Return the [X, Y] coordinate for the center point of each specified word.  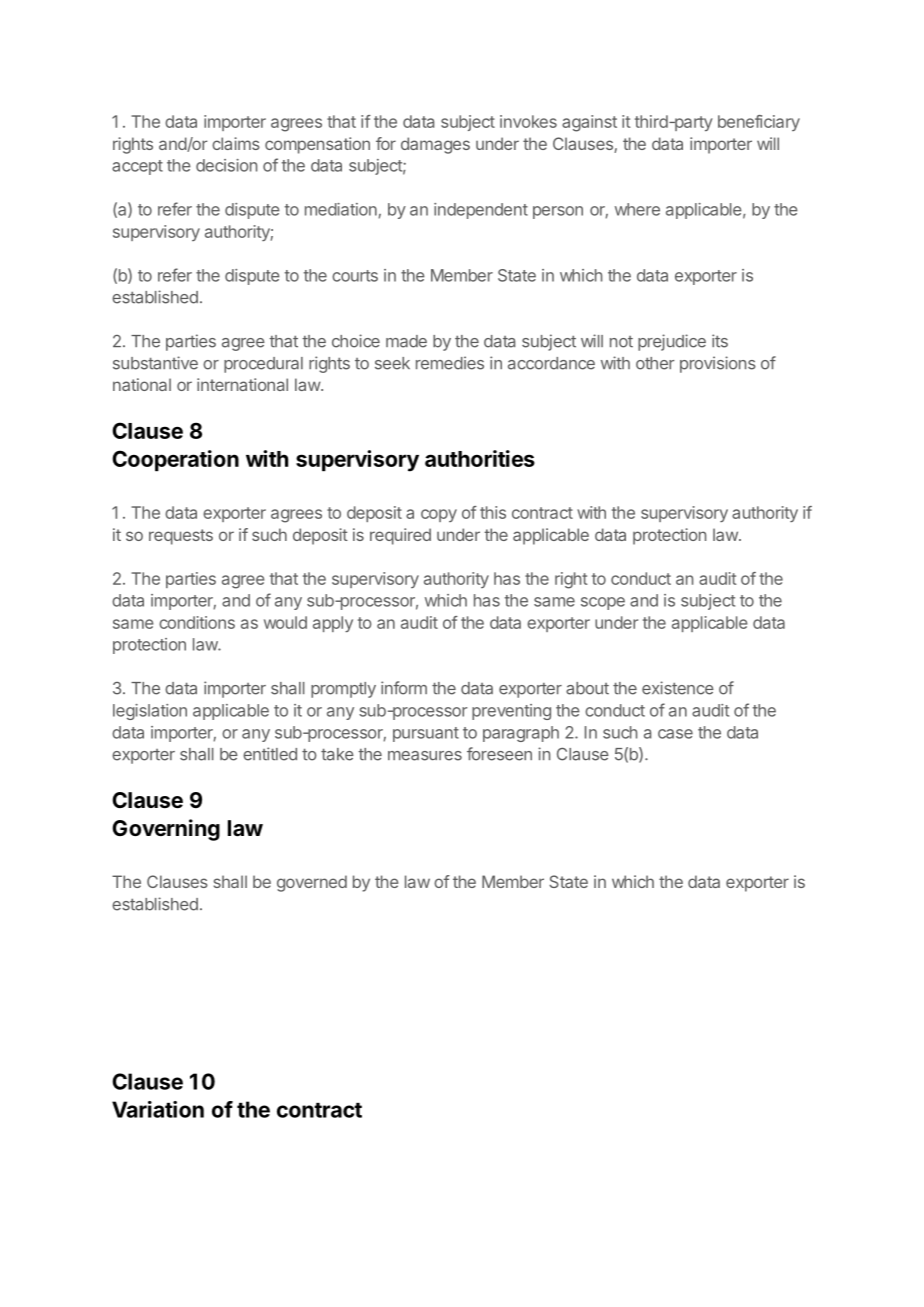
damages [435, 145]
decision [226, 165]
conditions [197, 622]
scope [603, 603]
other [655, 363]
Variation [158, 1109]
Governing [166, 830]
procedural [263, 365]
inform [404, 688]
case [675, 734]
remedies [450, 363]
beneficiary [759, 123]
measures [425, 756]
